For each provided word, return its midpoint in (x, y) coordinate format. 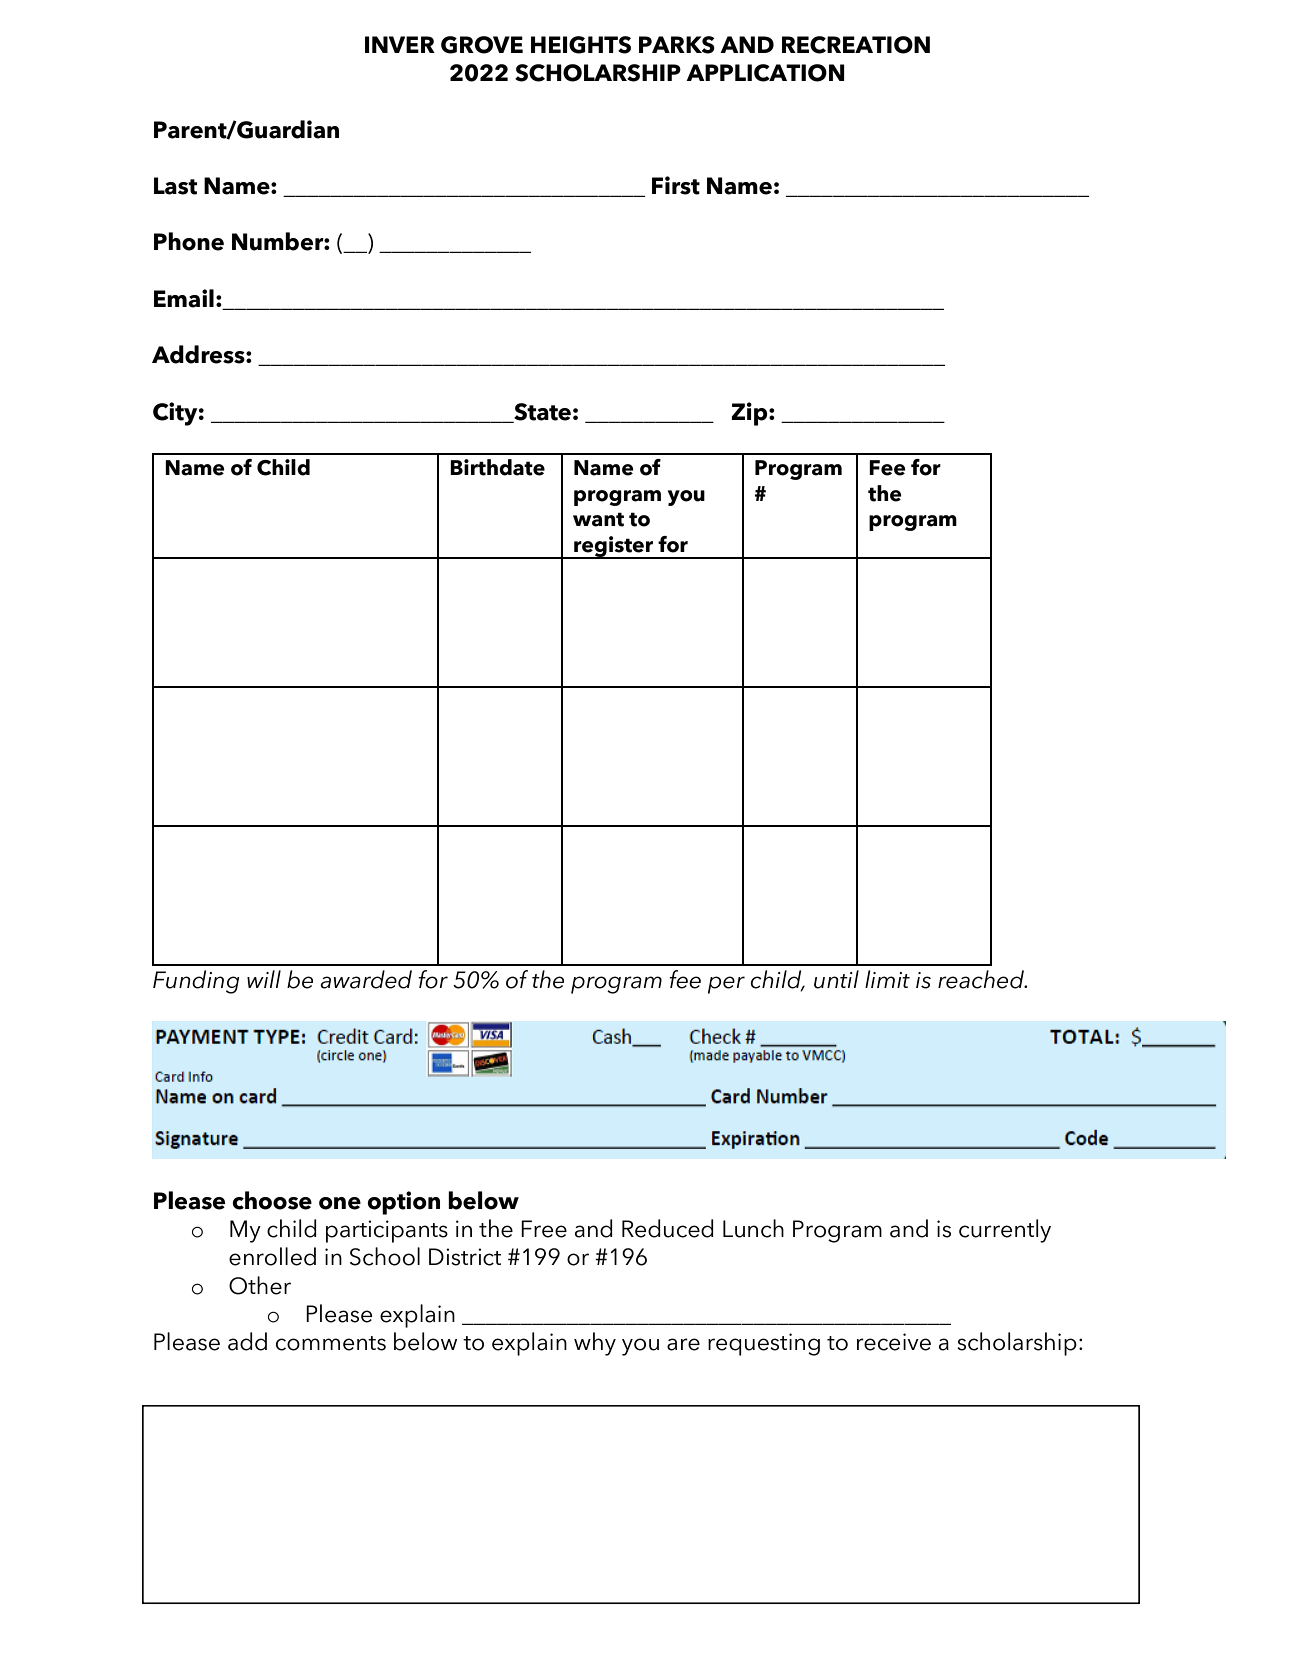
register (614, 547)
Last (175, 186)
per (726, 985)
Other (260, 1285)
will (264, 979)
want (598, 519)
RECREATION (856, 45)
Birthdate (497, 467)
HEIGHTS (581, 45)
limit (887, 979)
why (595, 1344)
